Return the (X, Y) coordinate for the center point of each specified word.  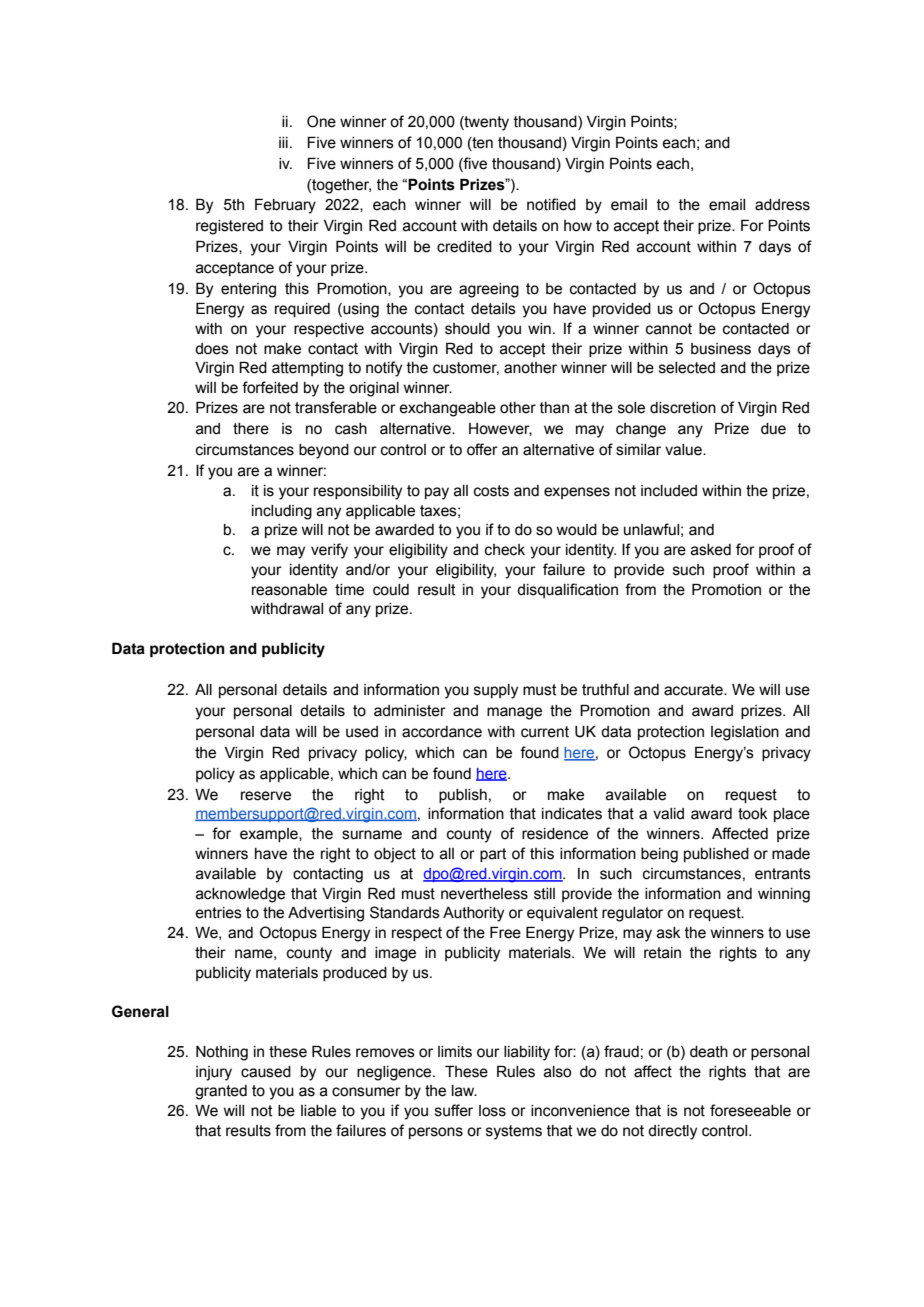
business (721, 349)
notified (551, 204)
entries (218, 913)
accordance (442, 732)
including (282, 512)
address (782, 205)
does (212, 349)
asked (711, 550)
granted (221, 1092)
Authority (473, 914)
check (505, 550)
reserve (266, 796)
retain (662, 953)
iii (283, 142)
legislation (745, 733)
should (467, 329)
